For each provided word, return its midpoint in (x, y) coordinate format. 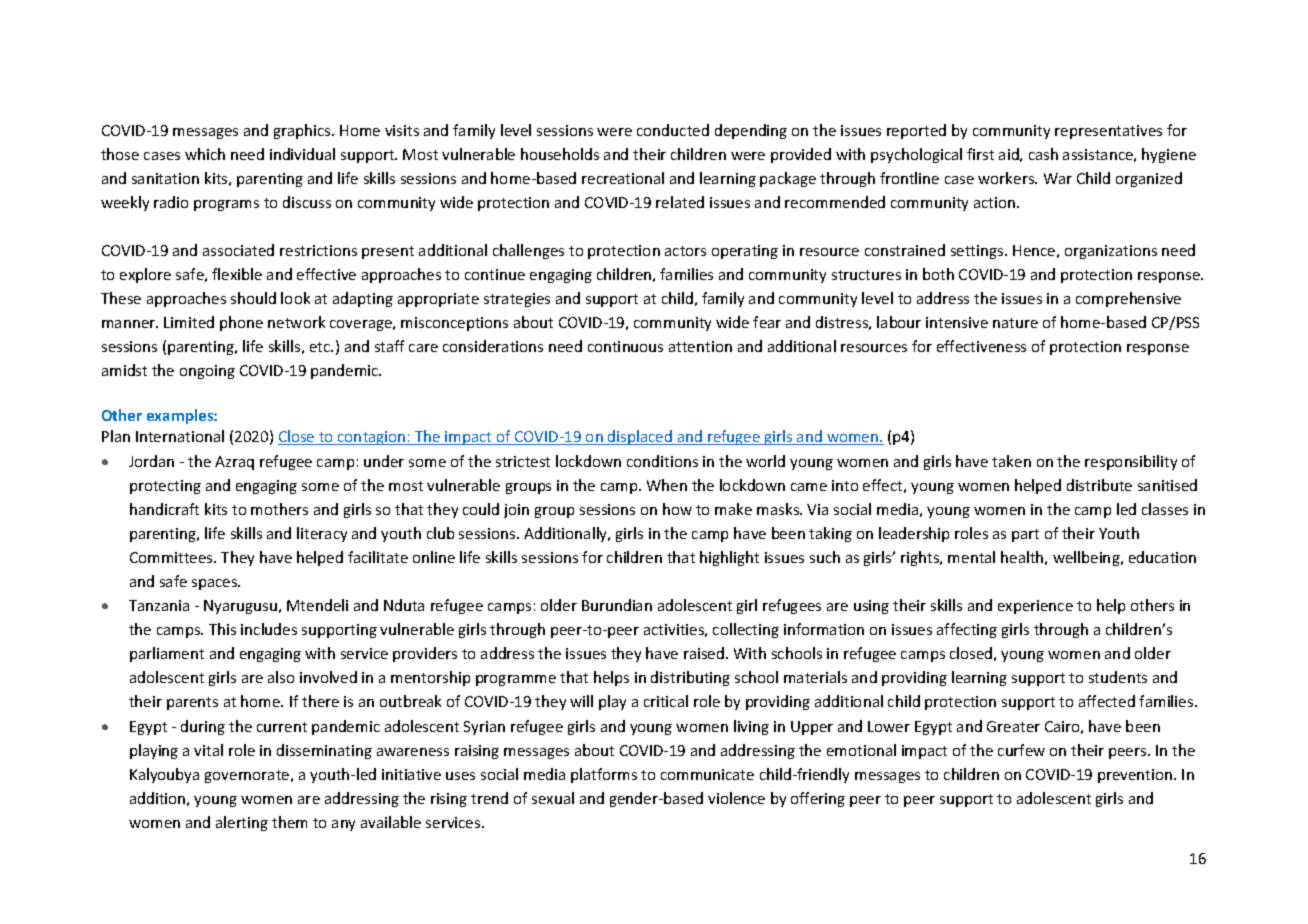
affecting (967, 630)
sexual (553, 798)
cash (1043, 154)
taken (1011, 461)
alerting (242, 823)
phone (241, 323)
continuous (625, 346)
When (667, 485)
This (222, 629)
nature (1015, 323)
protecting (165, 487)
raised (705, 653)
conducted (673, 130)
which (205, 154)
